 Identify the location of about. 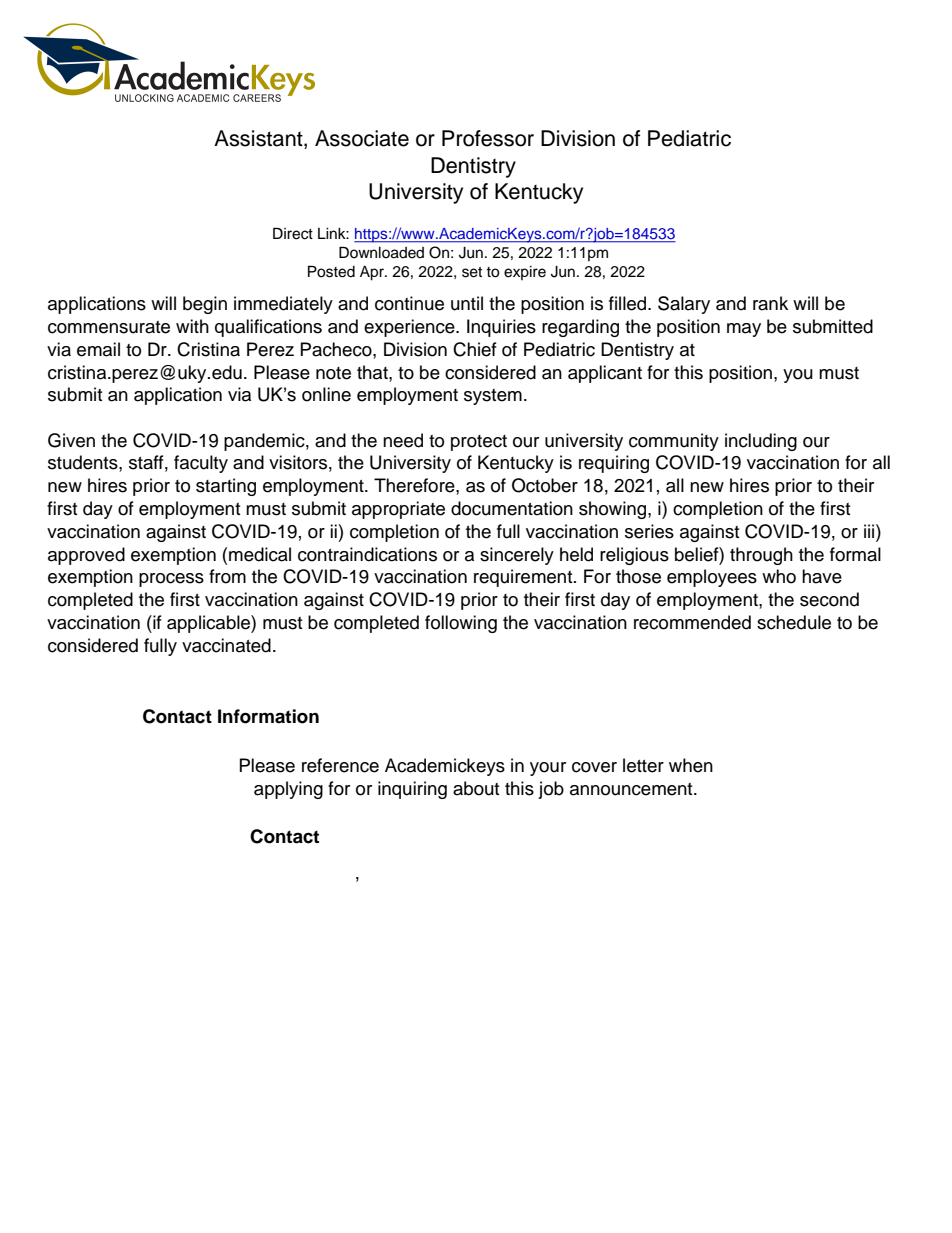
(476, 788).
